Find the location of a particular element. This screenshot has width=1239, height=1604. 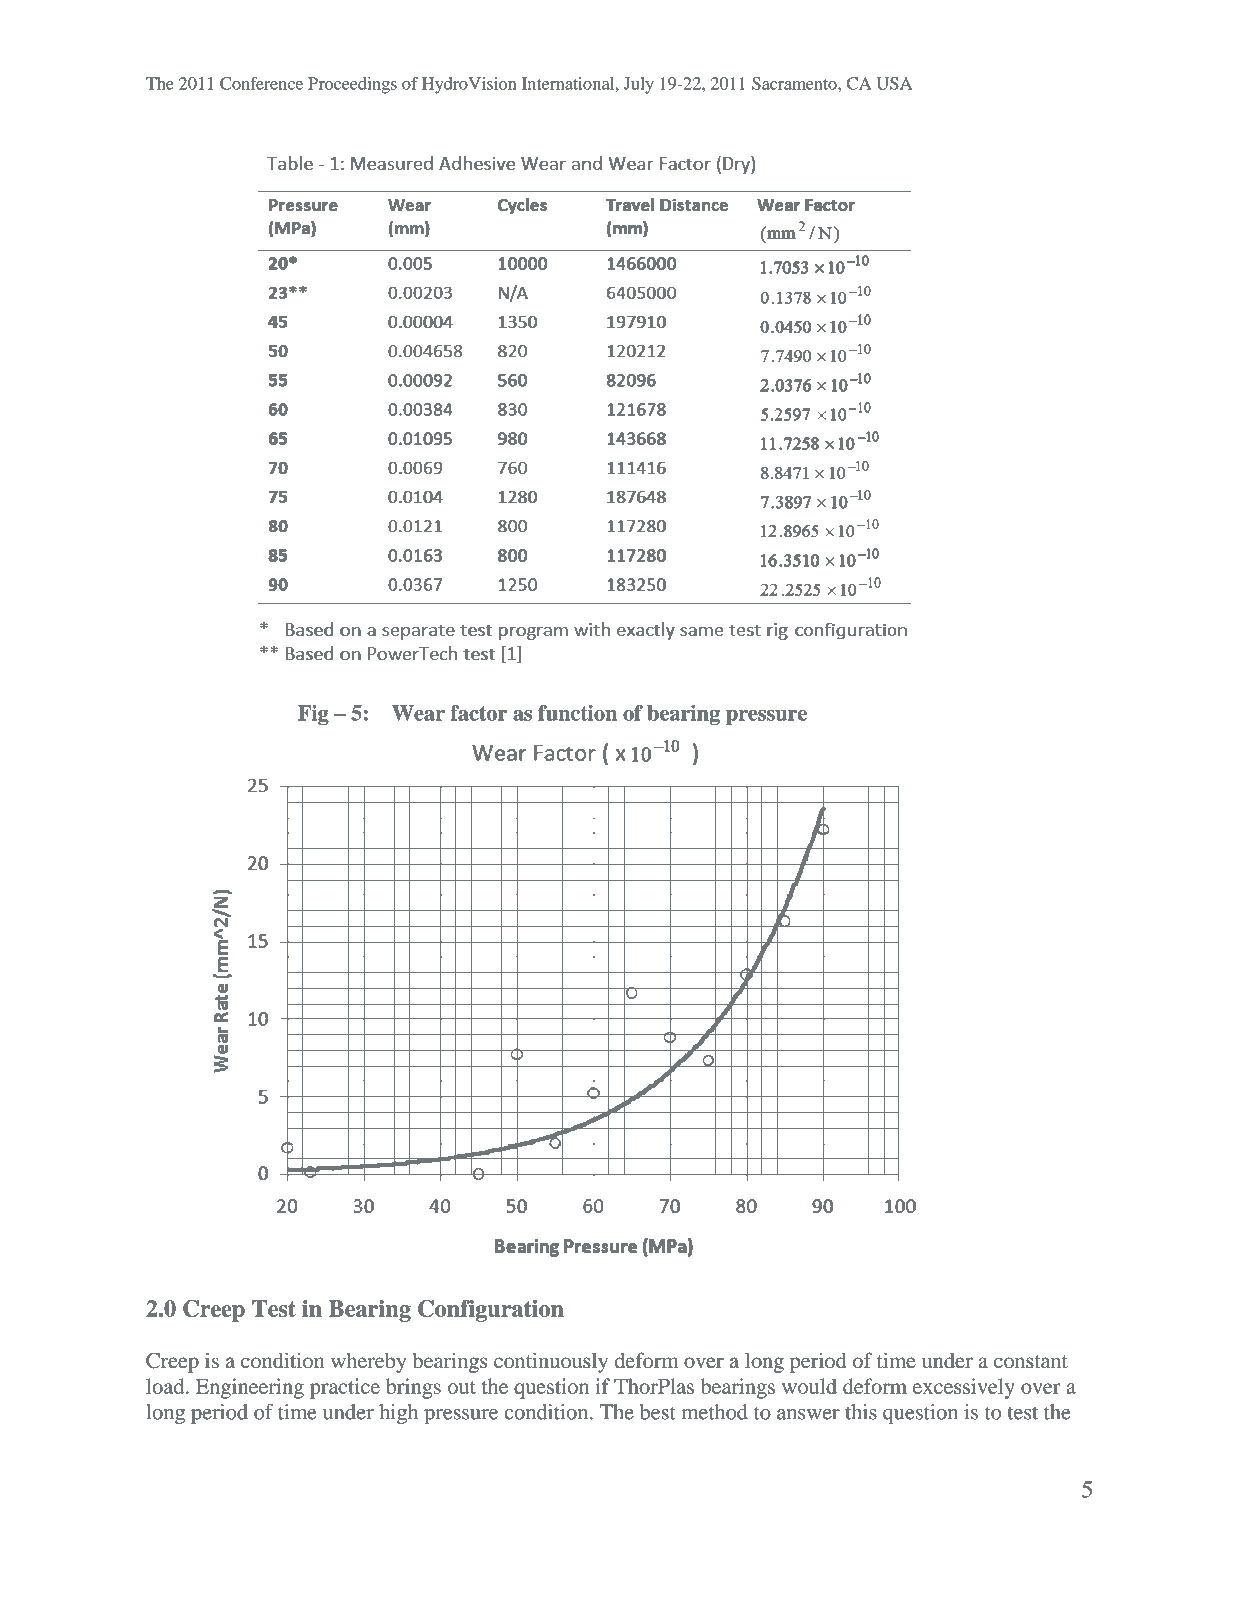

Wear is located at coordinates (418, 713).
